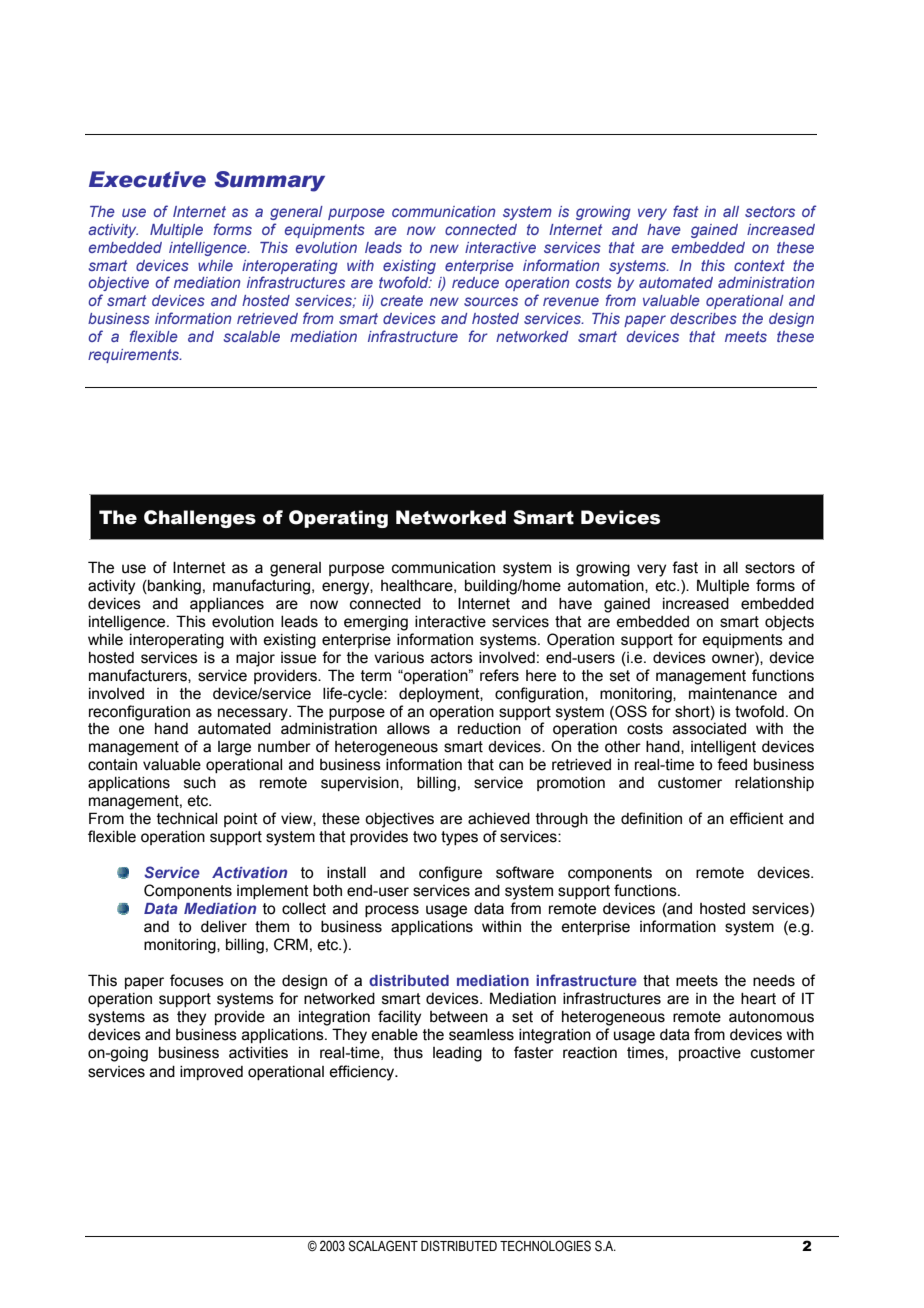  Describe the element at coordinates (758, 999) in the screenshot. I see `heart` at that location.
